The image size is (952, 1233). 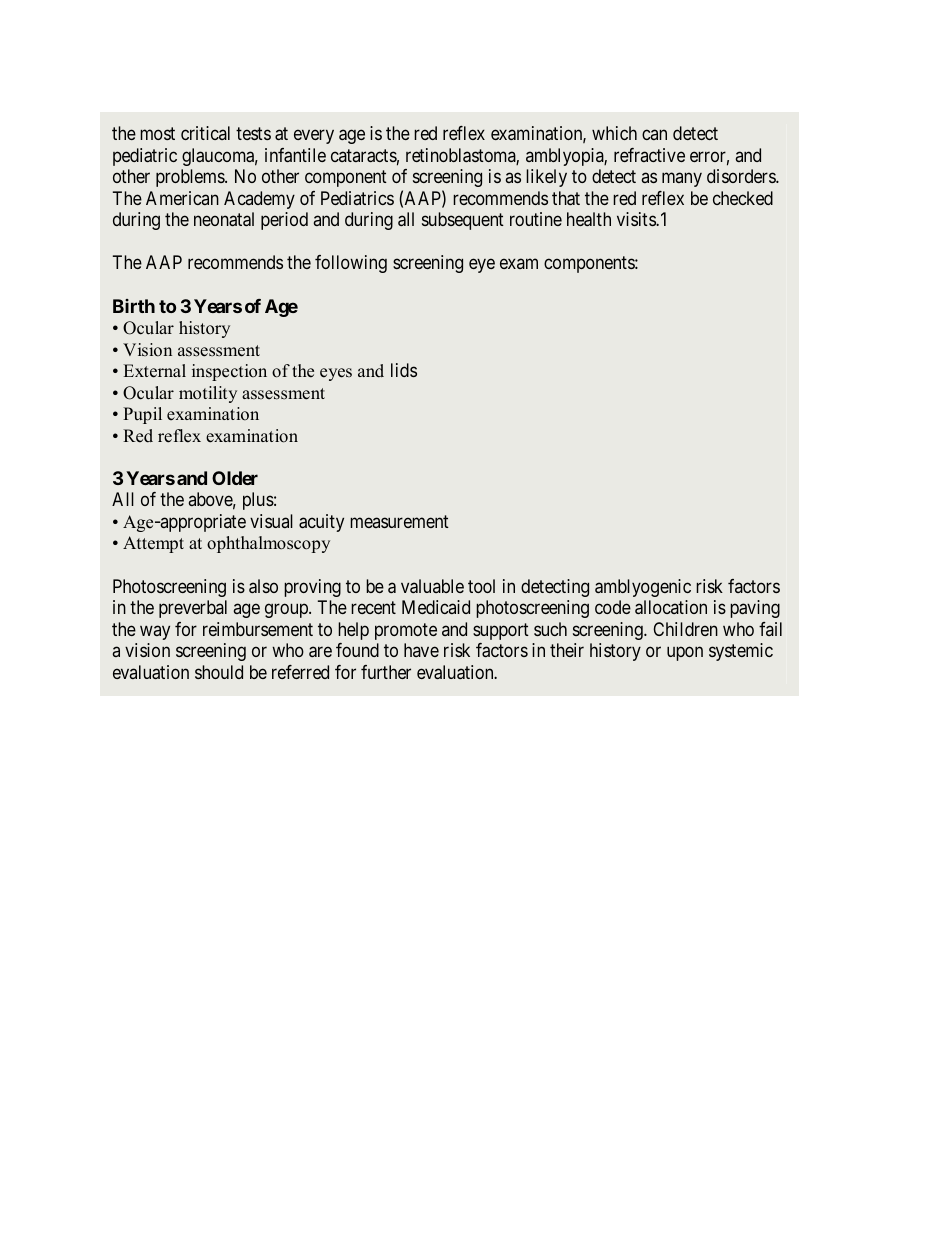 What do you see at coordinates (219, 672) in the screenshot?
I see `should` at bounding box center [219, 672].
